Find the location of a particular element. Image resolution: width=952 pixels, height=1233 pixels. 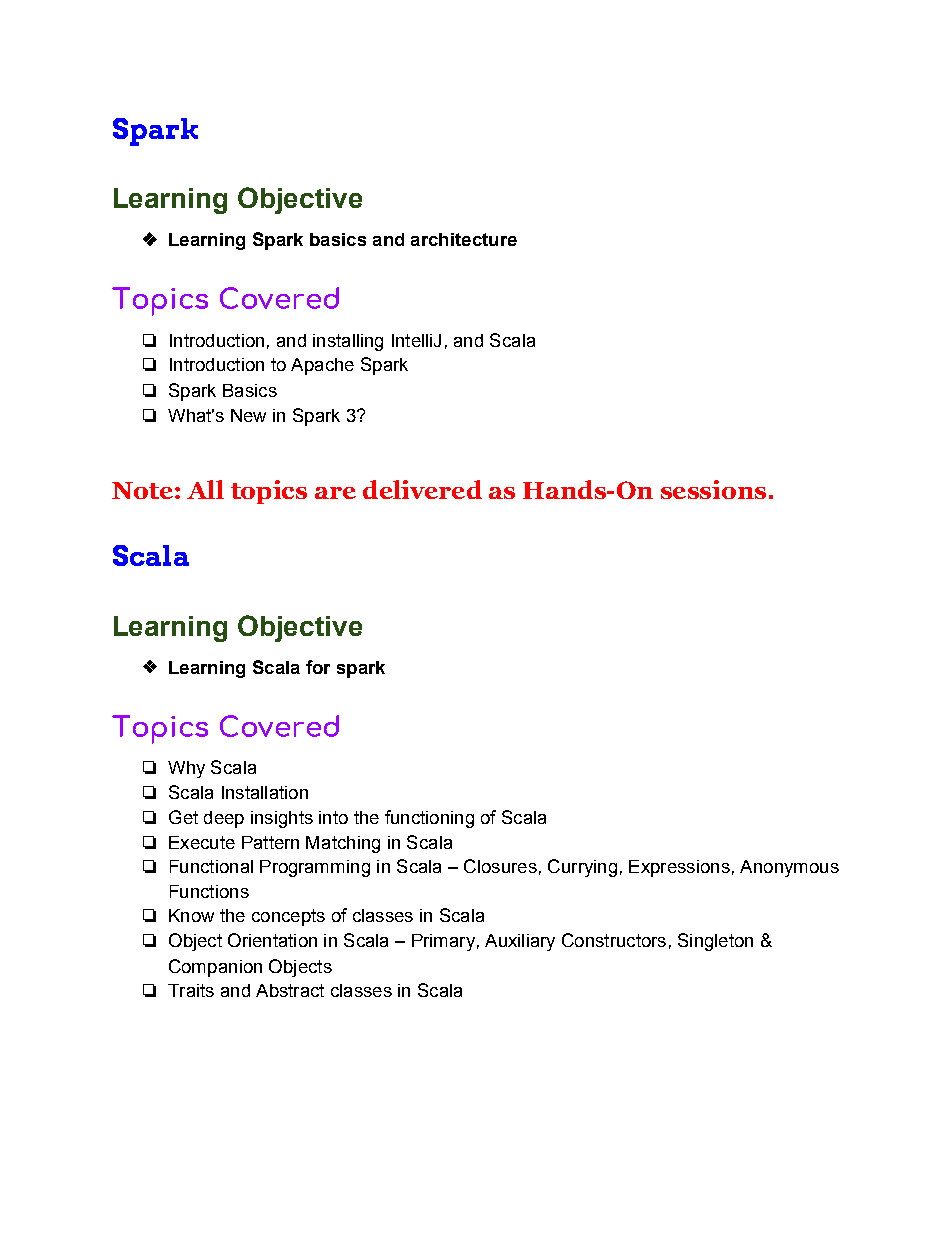

New is located at coordinates (248, 415).
